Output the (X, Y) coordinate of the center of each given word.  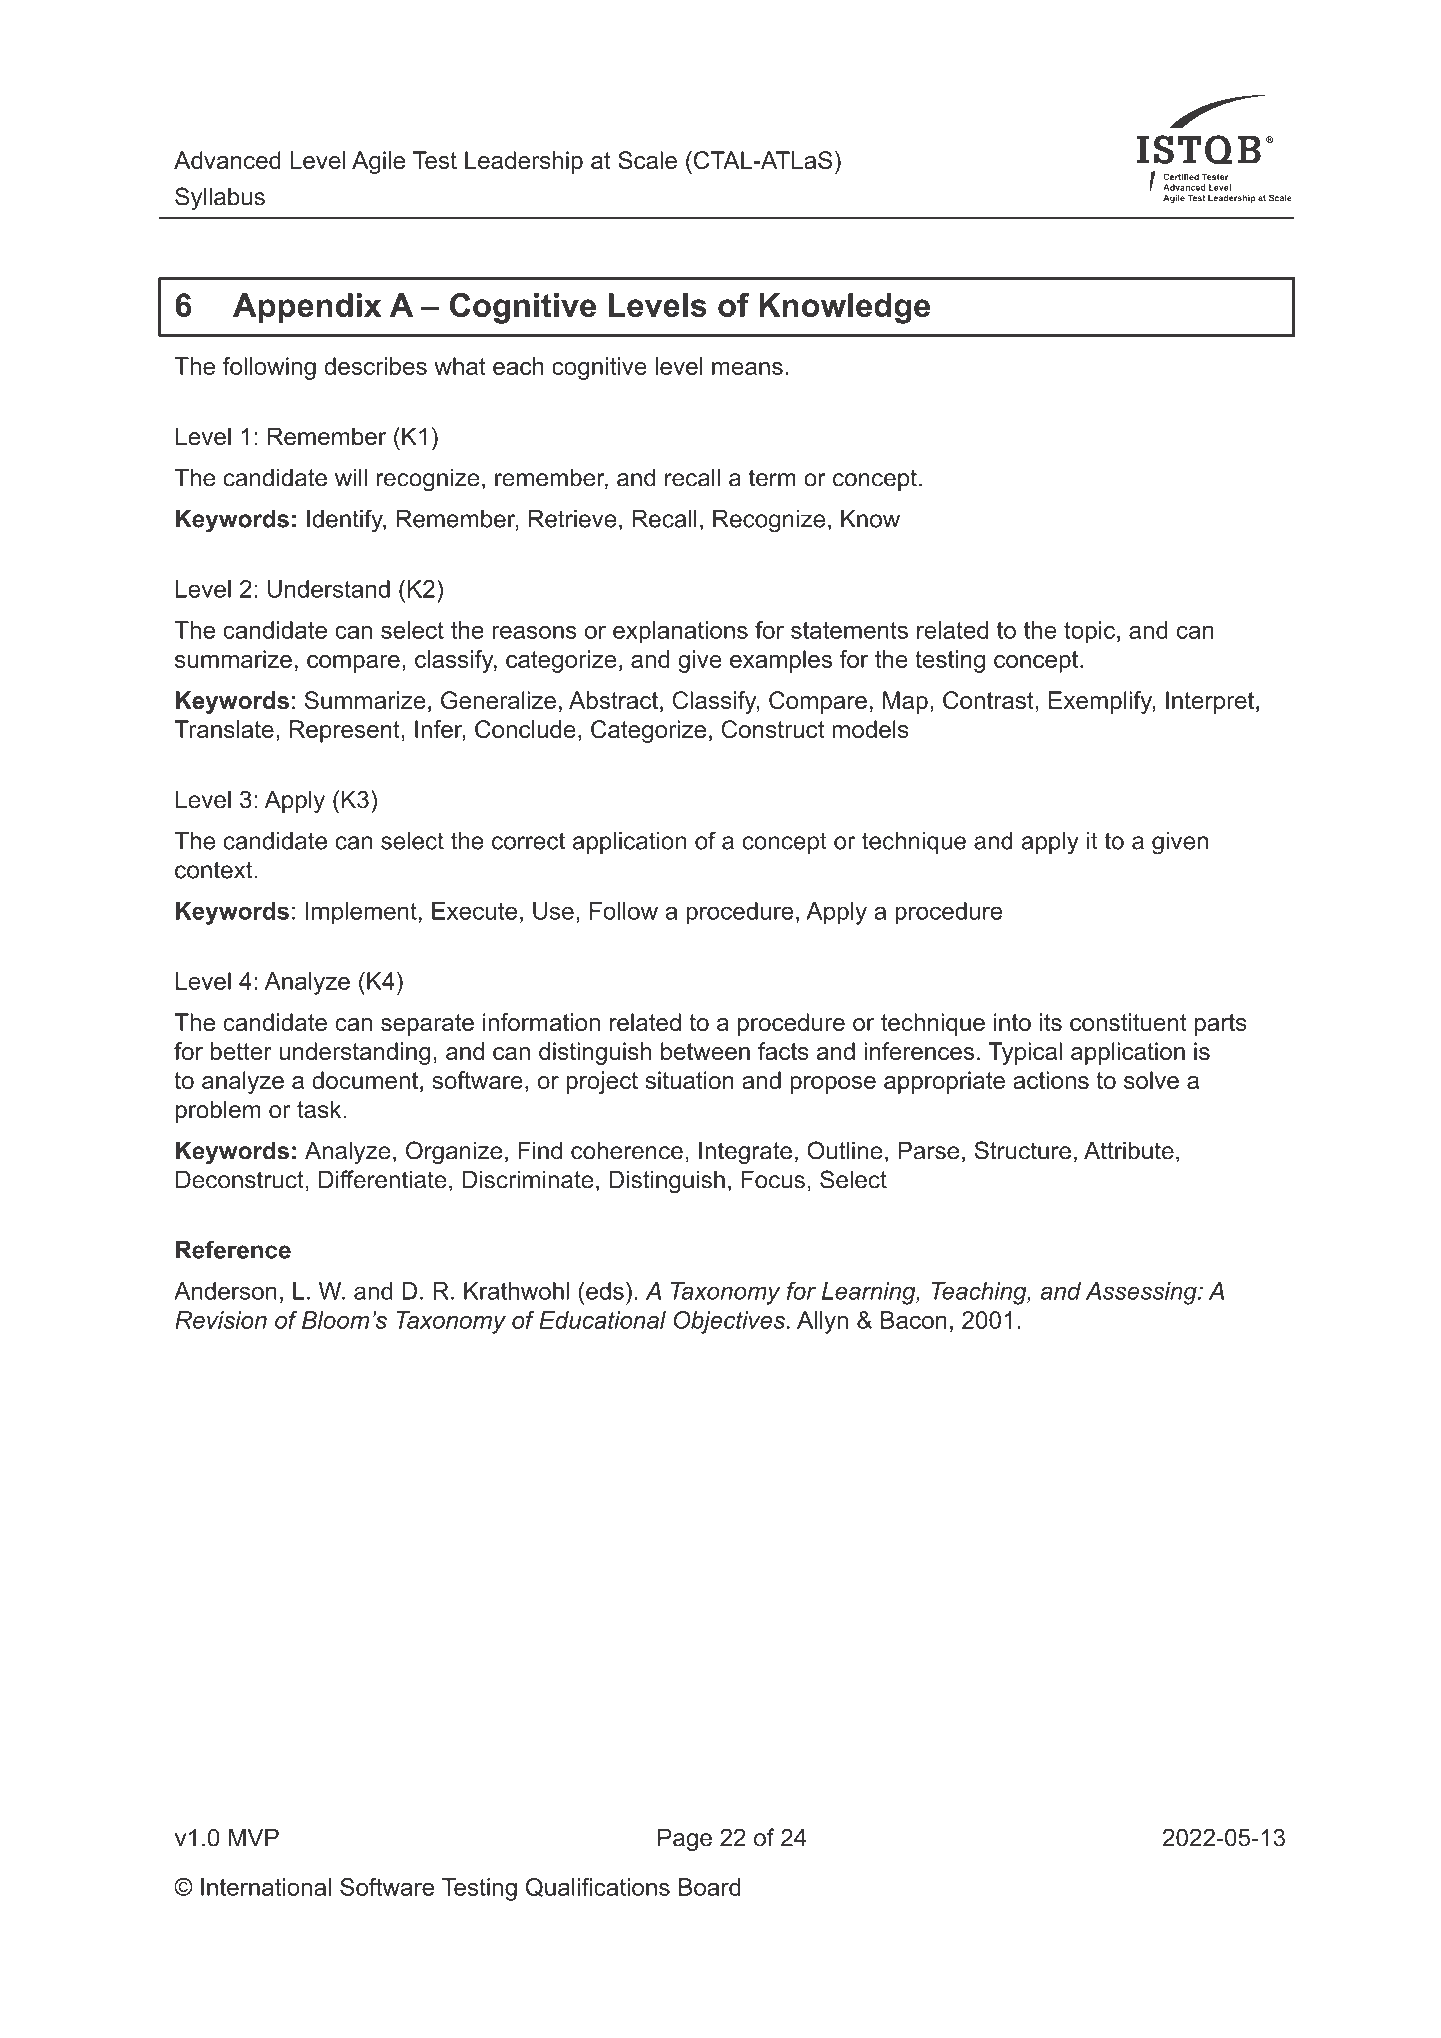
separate (427, 1025)
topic (1089, 632)
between (705, 1051)
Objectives (729, 1322)
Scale (647, 160)
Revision (221, 1320)
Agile (378, 162)
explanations (680, 632)
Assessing (1142, 1293)
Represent (344, 731)
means (747, 368)
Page (685, 1839)
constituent (1128, 1022)
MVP (254, 1837)
